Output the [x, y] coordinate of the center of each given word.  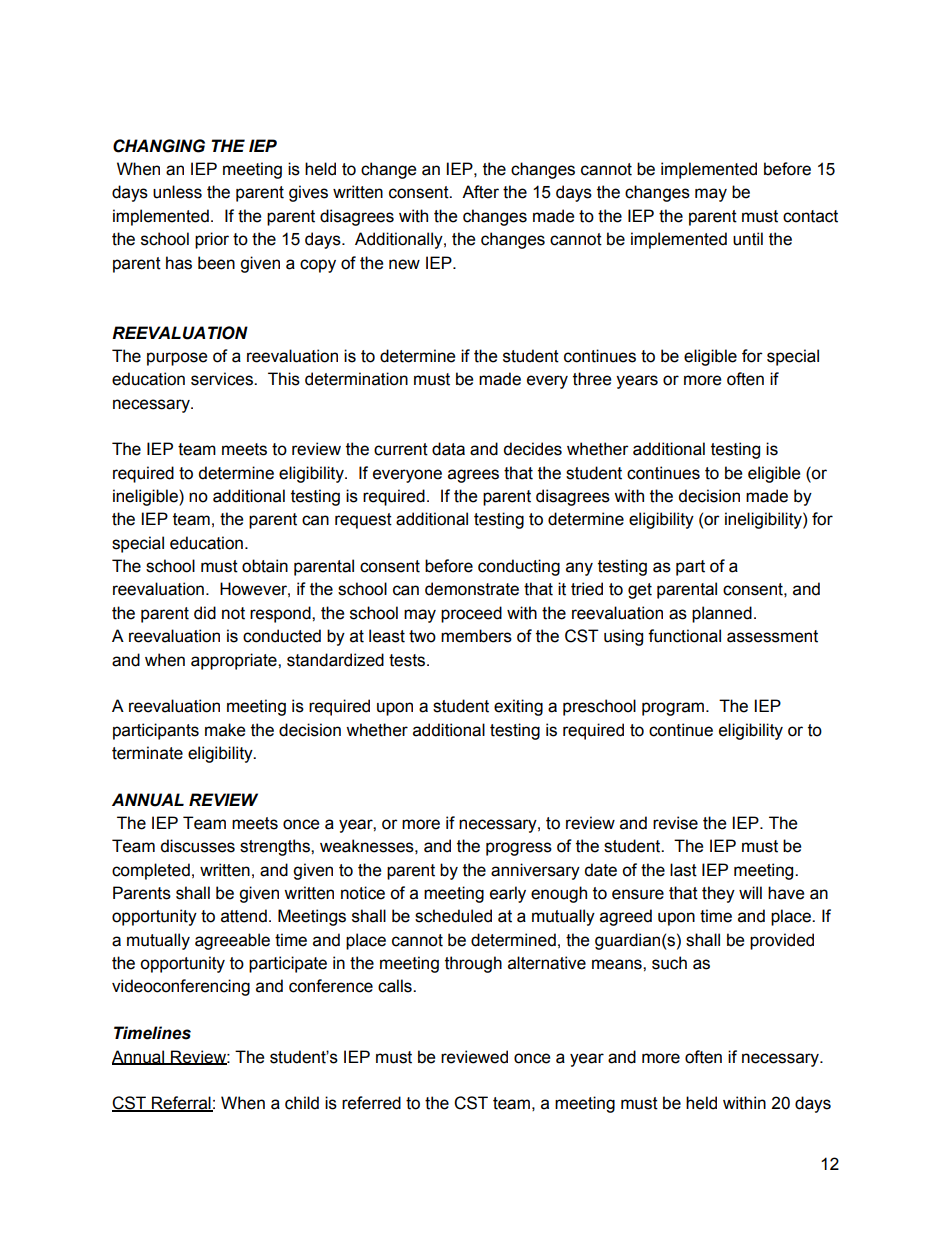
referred [371, 1103]
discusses [197, 846]
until [748, 239]
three [592, 379]
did [205, 613]
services [223, 379]
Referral [181, 1104]
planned [722, 614]
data [448, 449]
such [669, 963]
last [683, 870]
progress [519, 849]
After [480, 192]
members [476, 636]
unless [177, 192]
